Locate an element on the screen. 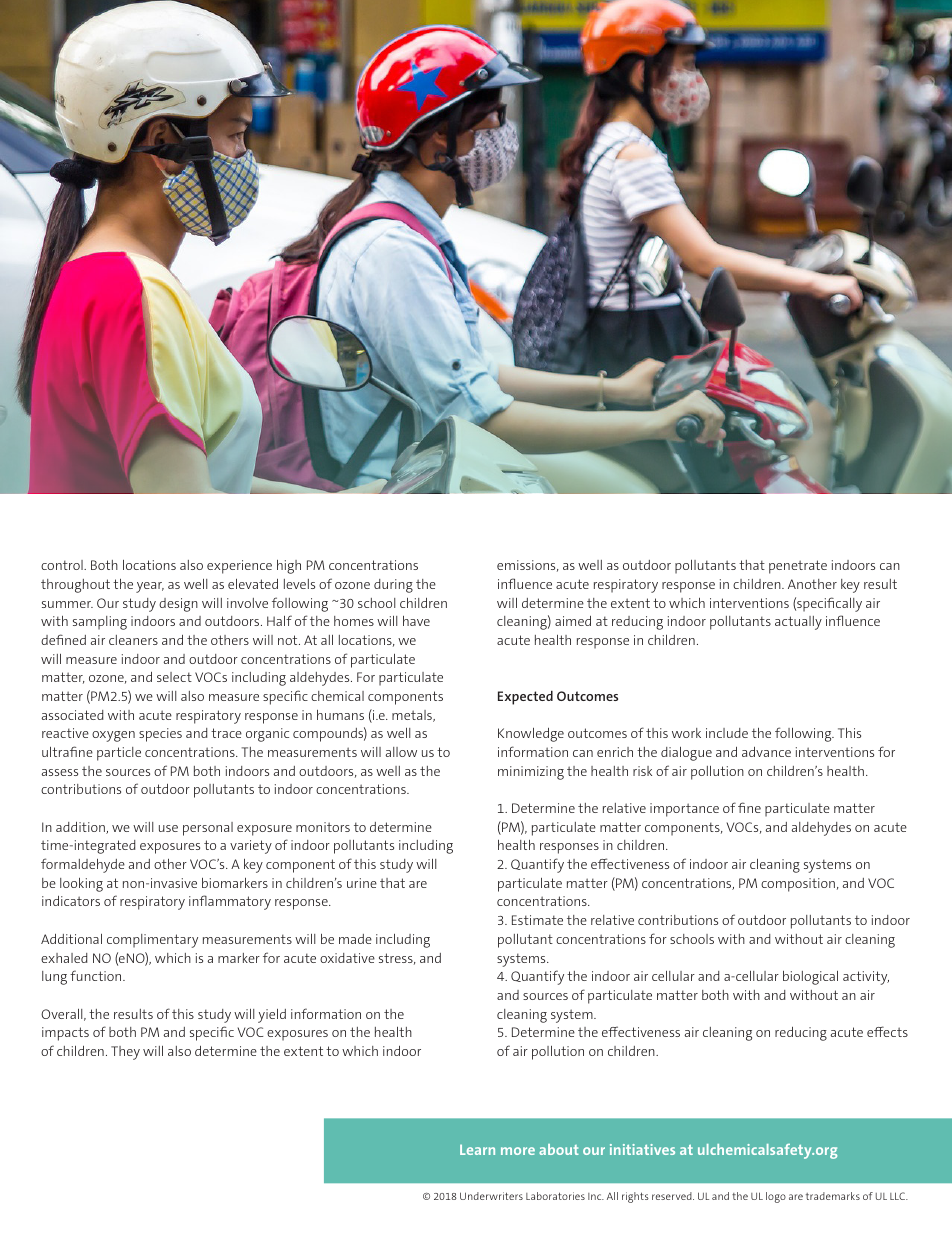  advance is located at coordinates (766, 752).
